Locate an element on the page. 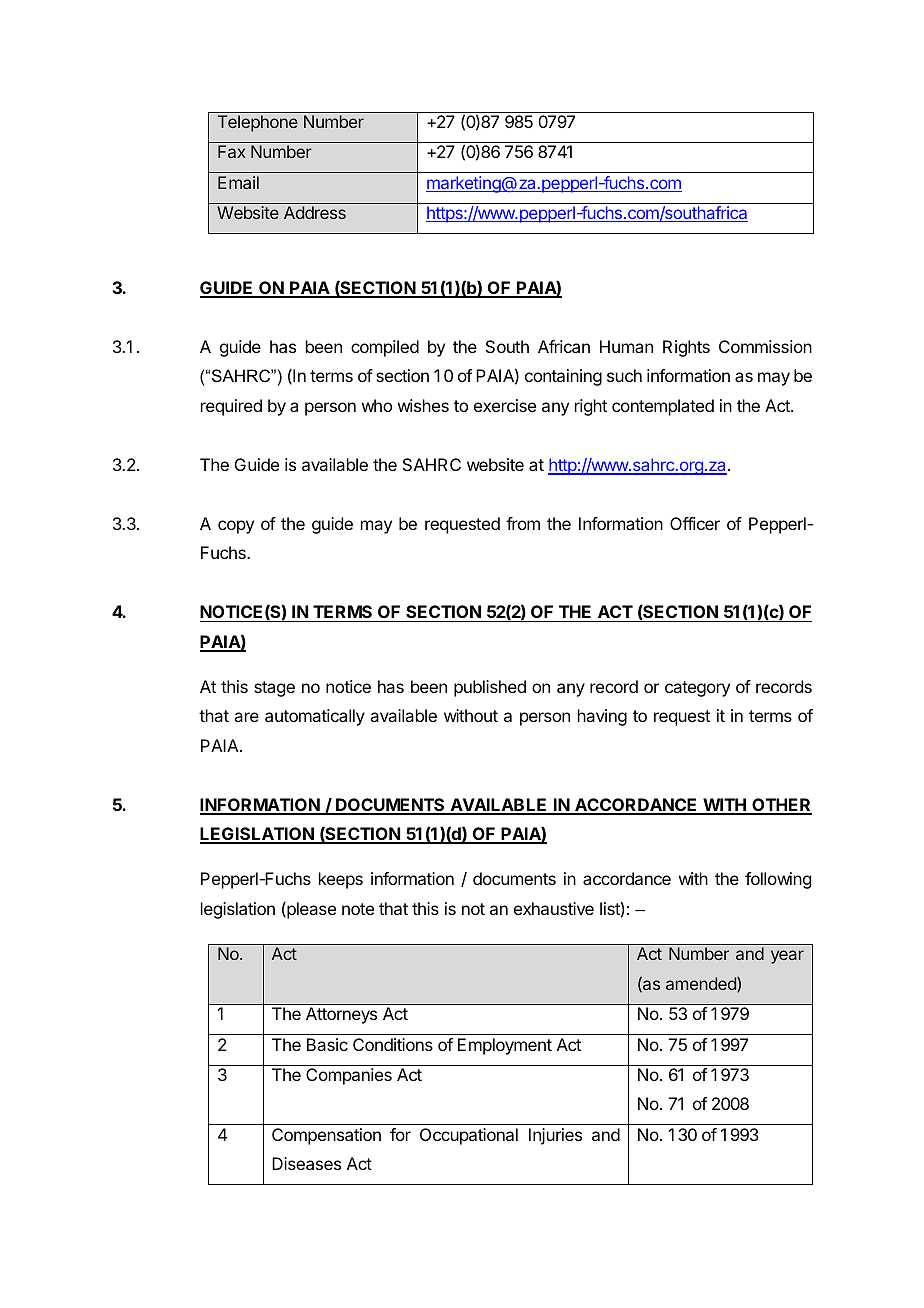  Telephone is located at coordinates (258, 123).
